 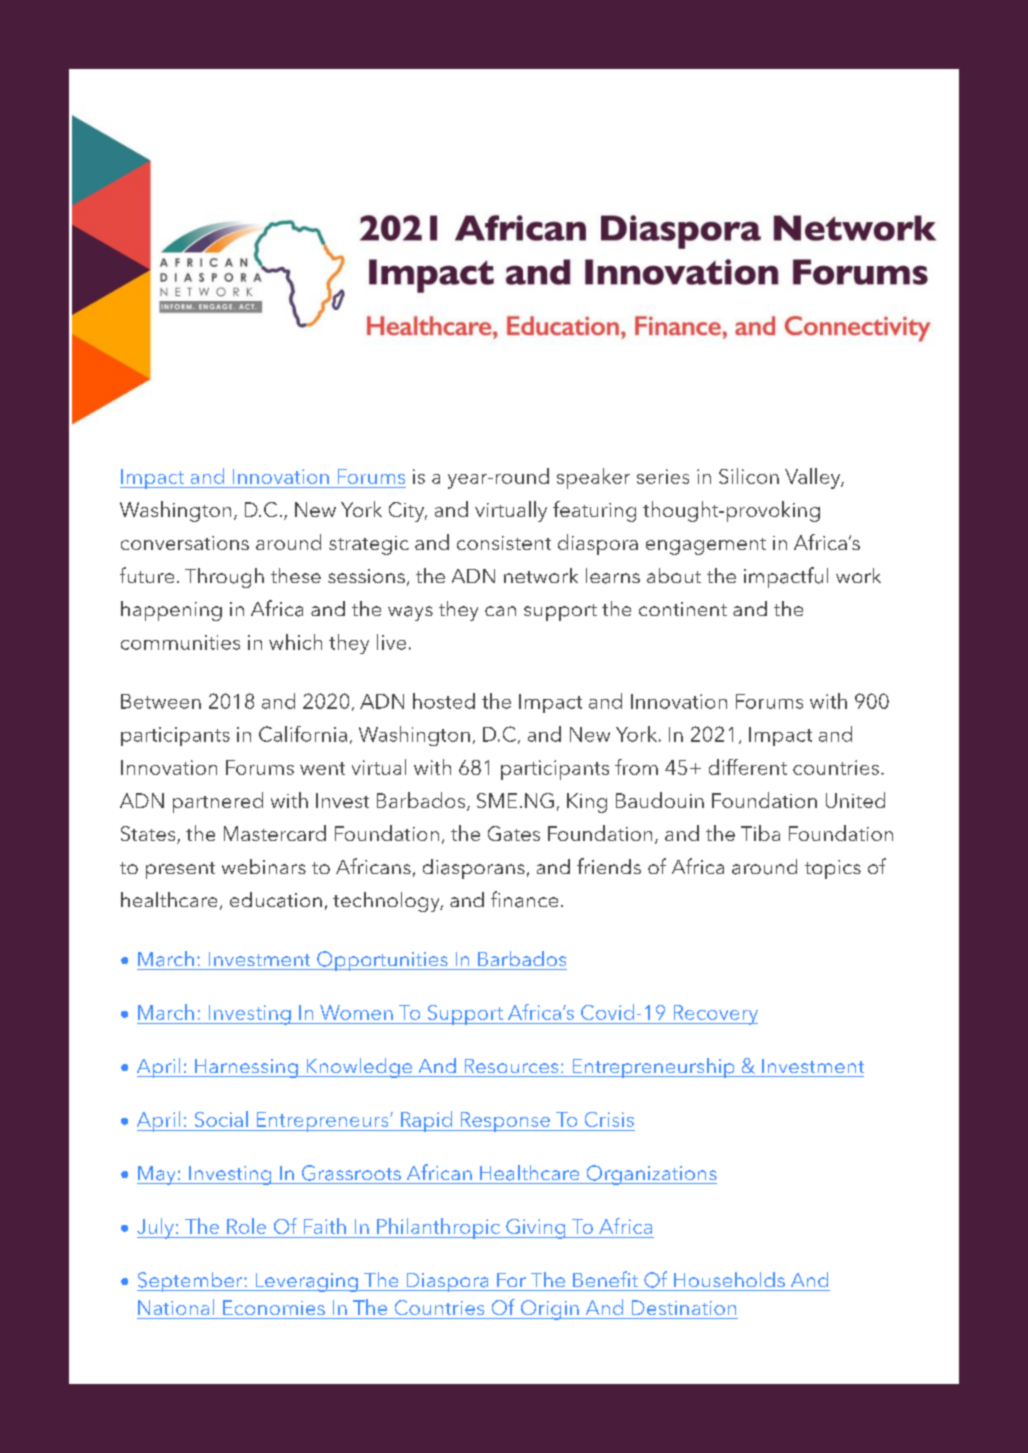 I want to click on Silicon, so click(x=749, y=476).
